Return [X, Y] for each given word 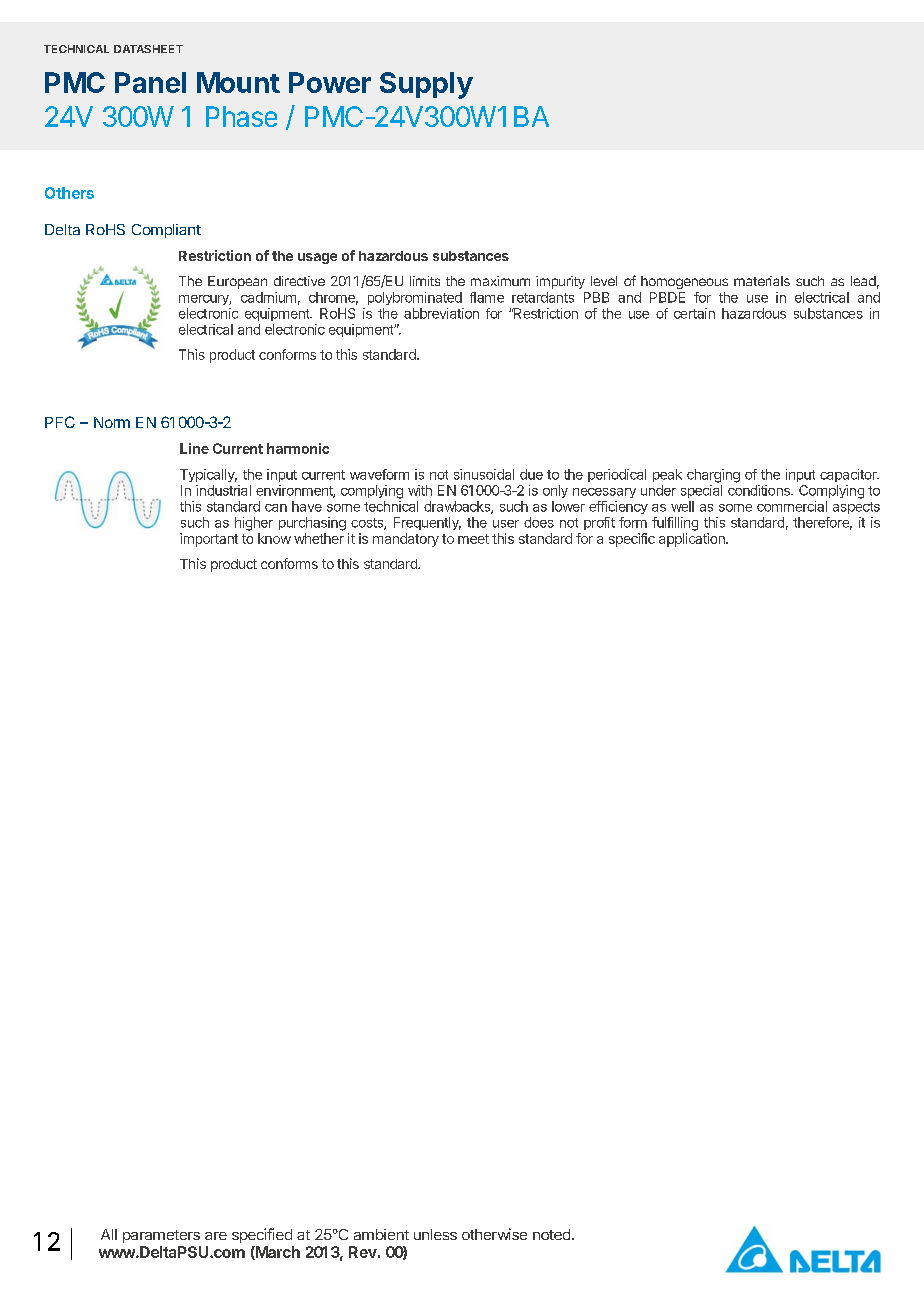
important [209, 540]
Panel [150, 82]
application [693, 540]
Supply [426, 85]
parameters [161, 1236]
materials [762, 281]
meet [473, 539]
